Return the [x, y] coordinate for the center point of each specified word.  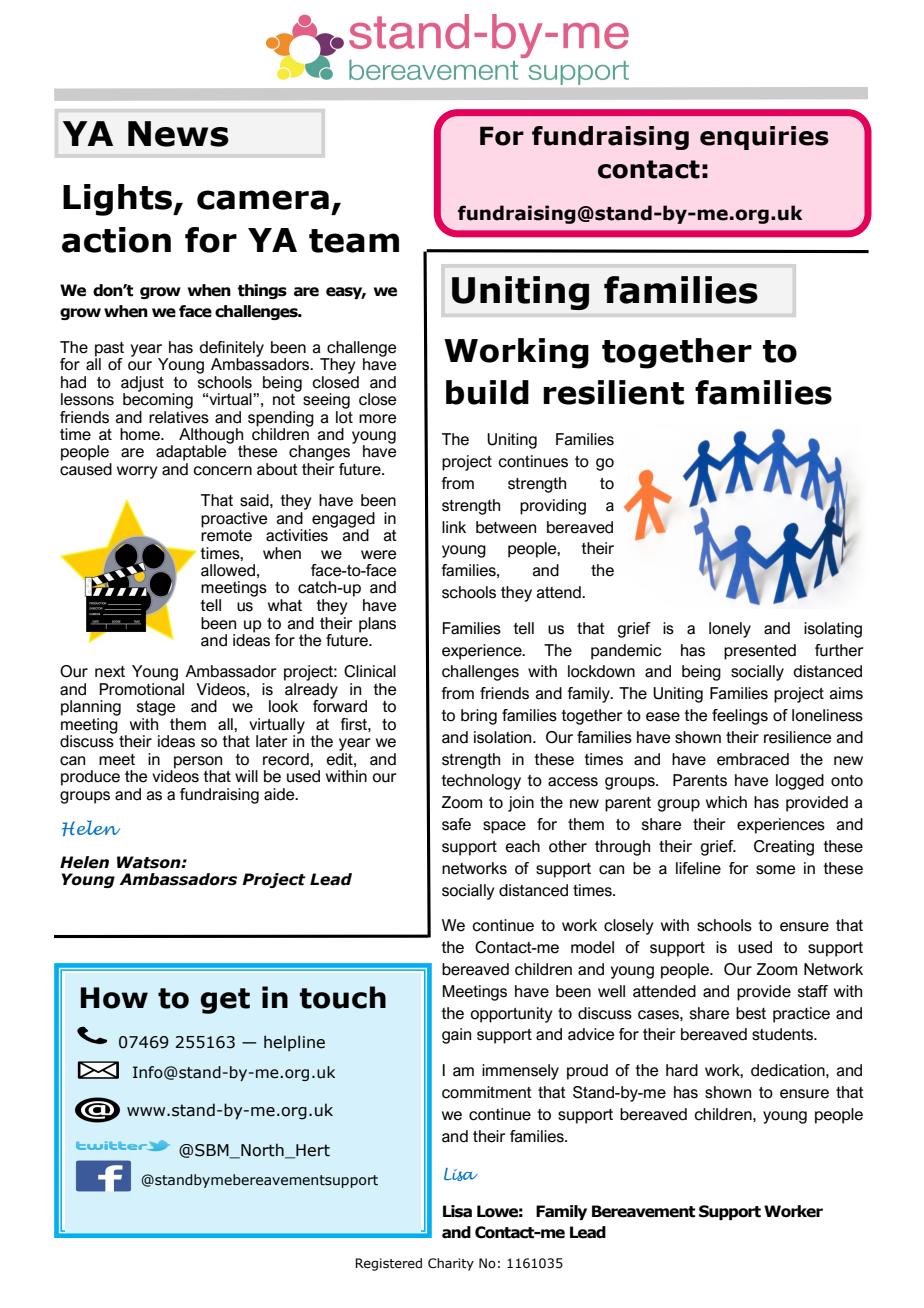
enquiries [764, 138]
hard [682, 1070]
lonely [730, 630]
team [354, 241]
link [454, 527]
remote [226, 534]
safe [456, 824]
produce [90, 778]
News [178, 134]
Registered [388, 1264]
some [776, 870]
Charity [451, 1264]
